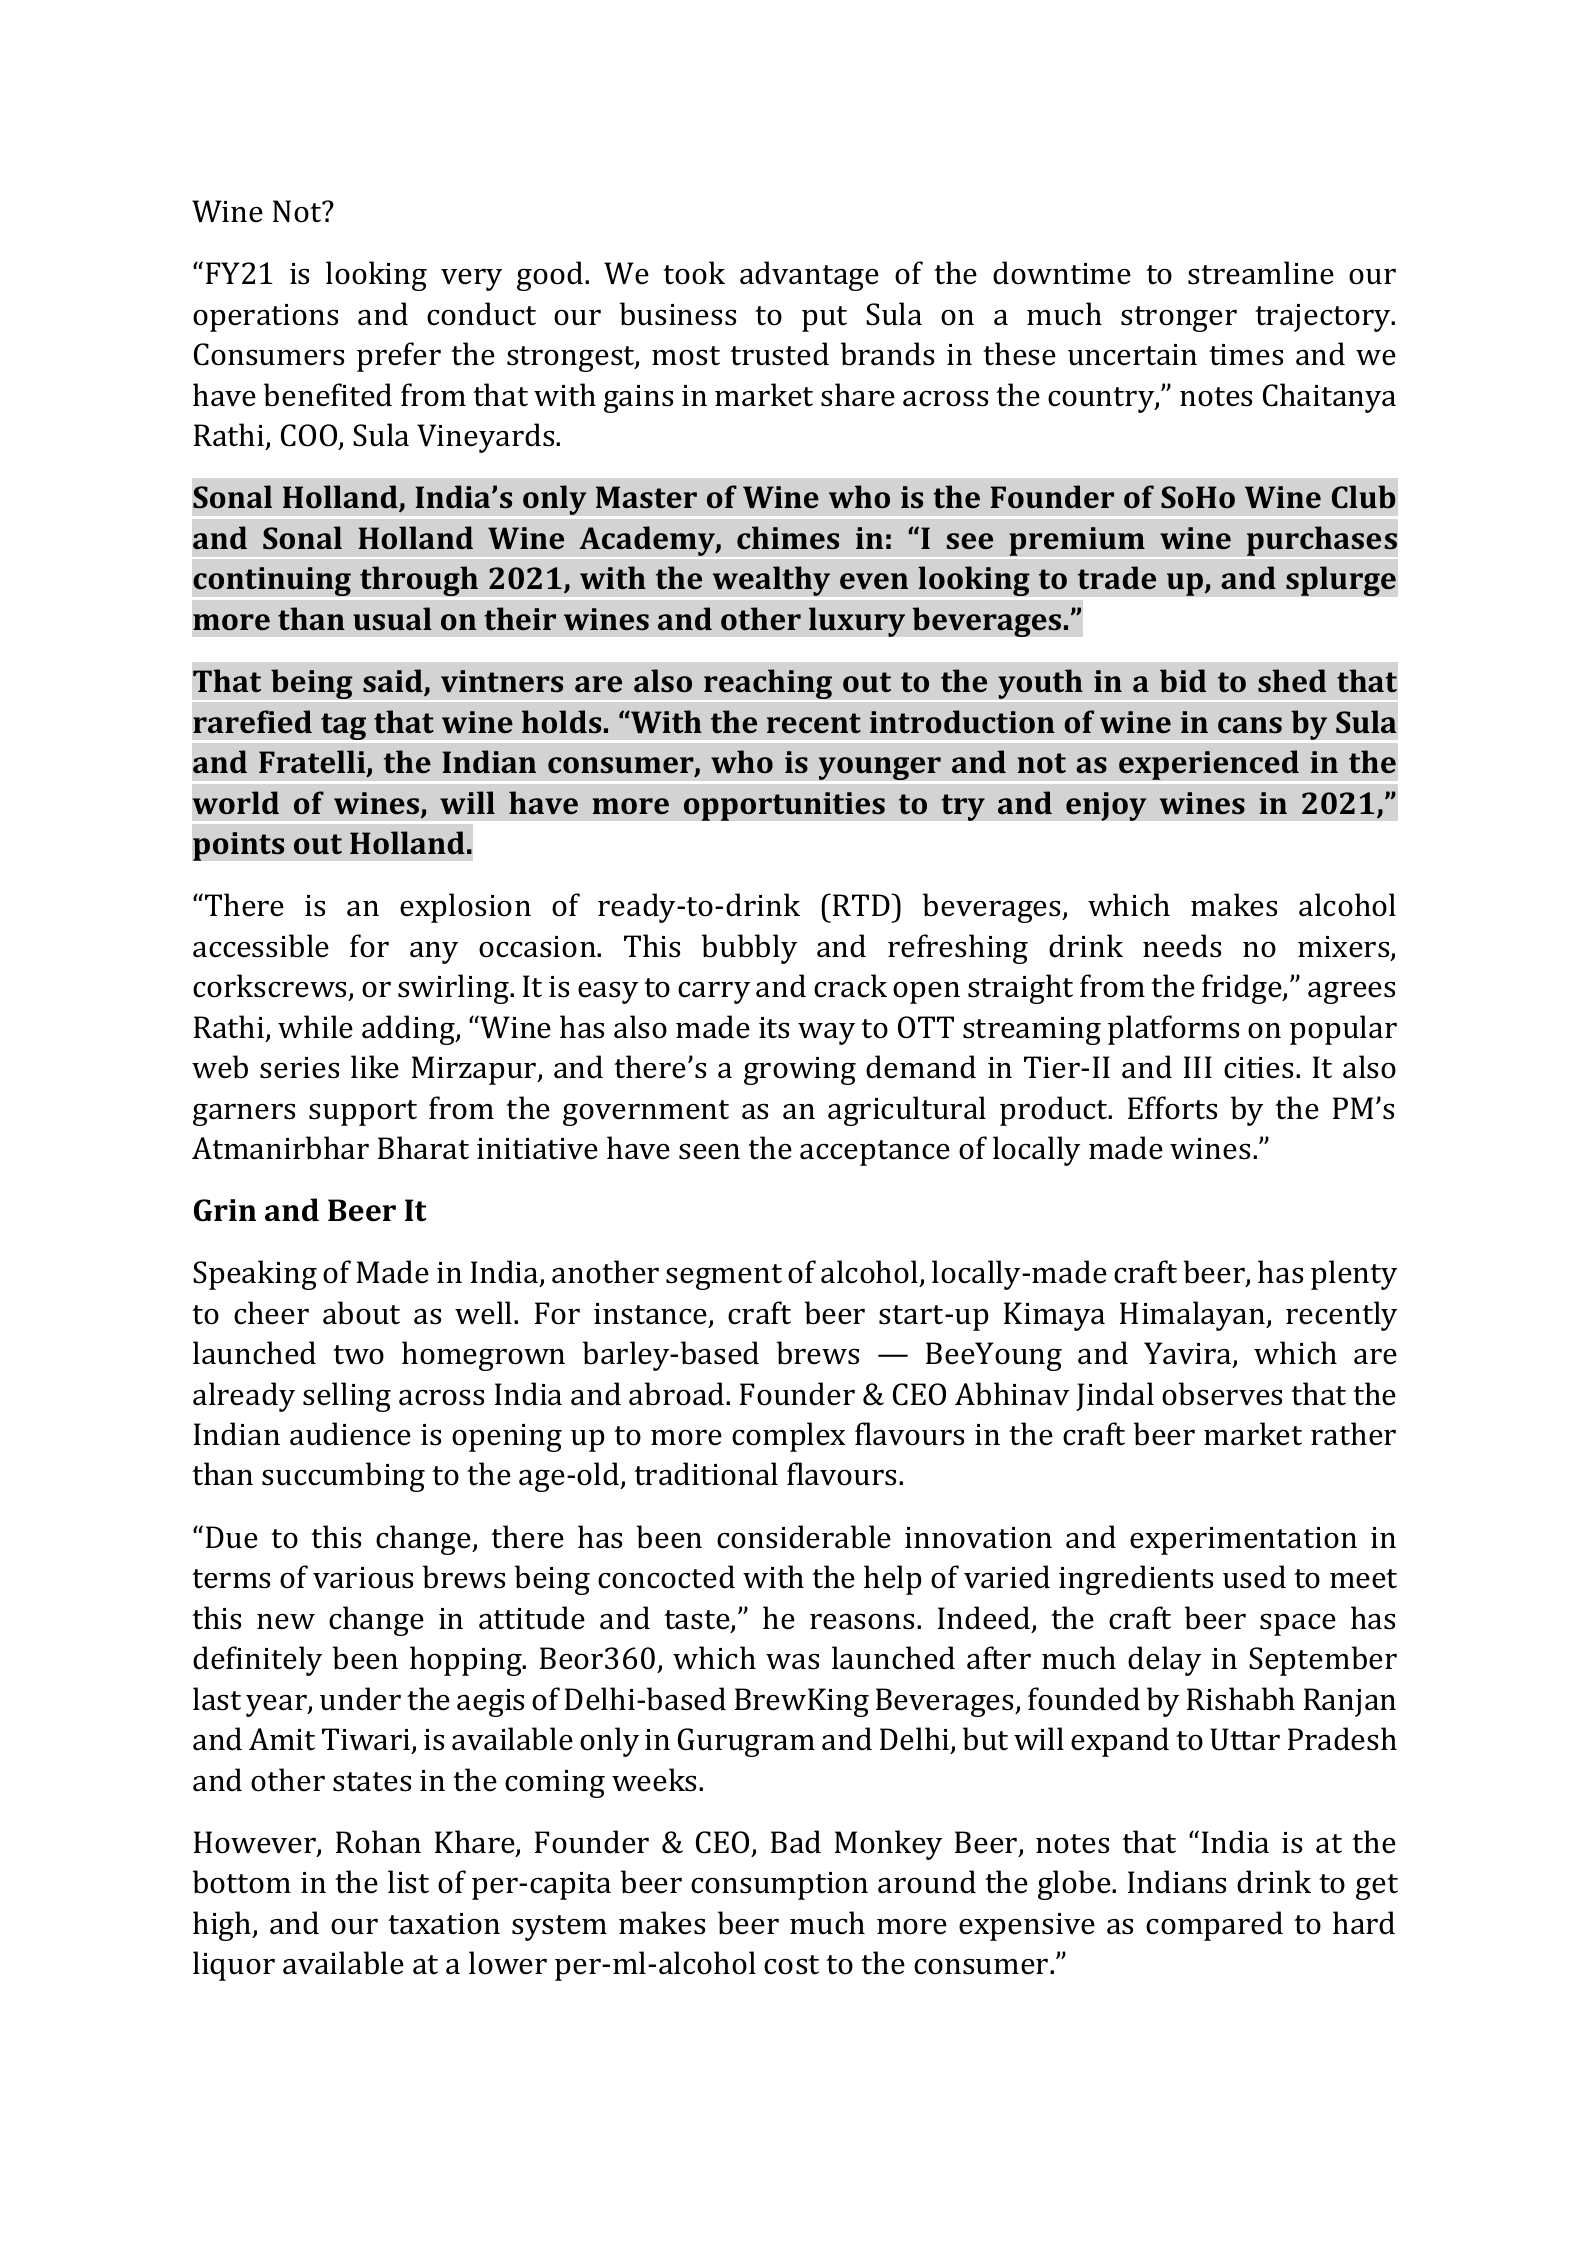 The width and height of the screenshot is (1590, 2248). I want to click on support, so click(363, 1113).
